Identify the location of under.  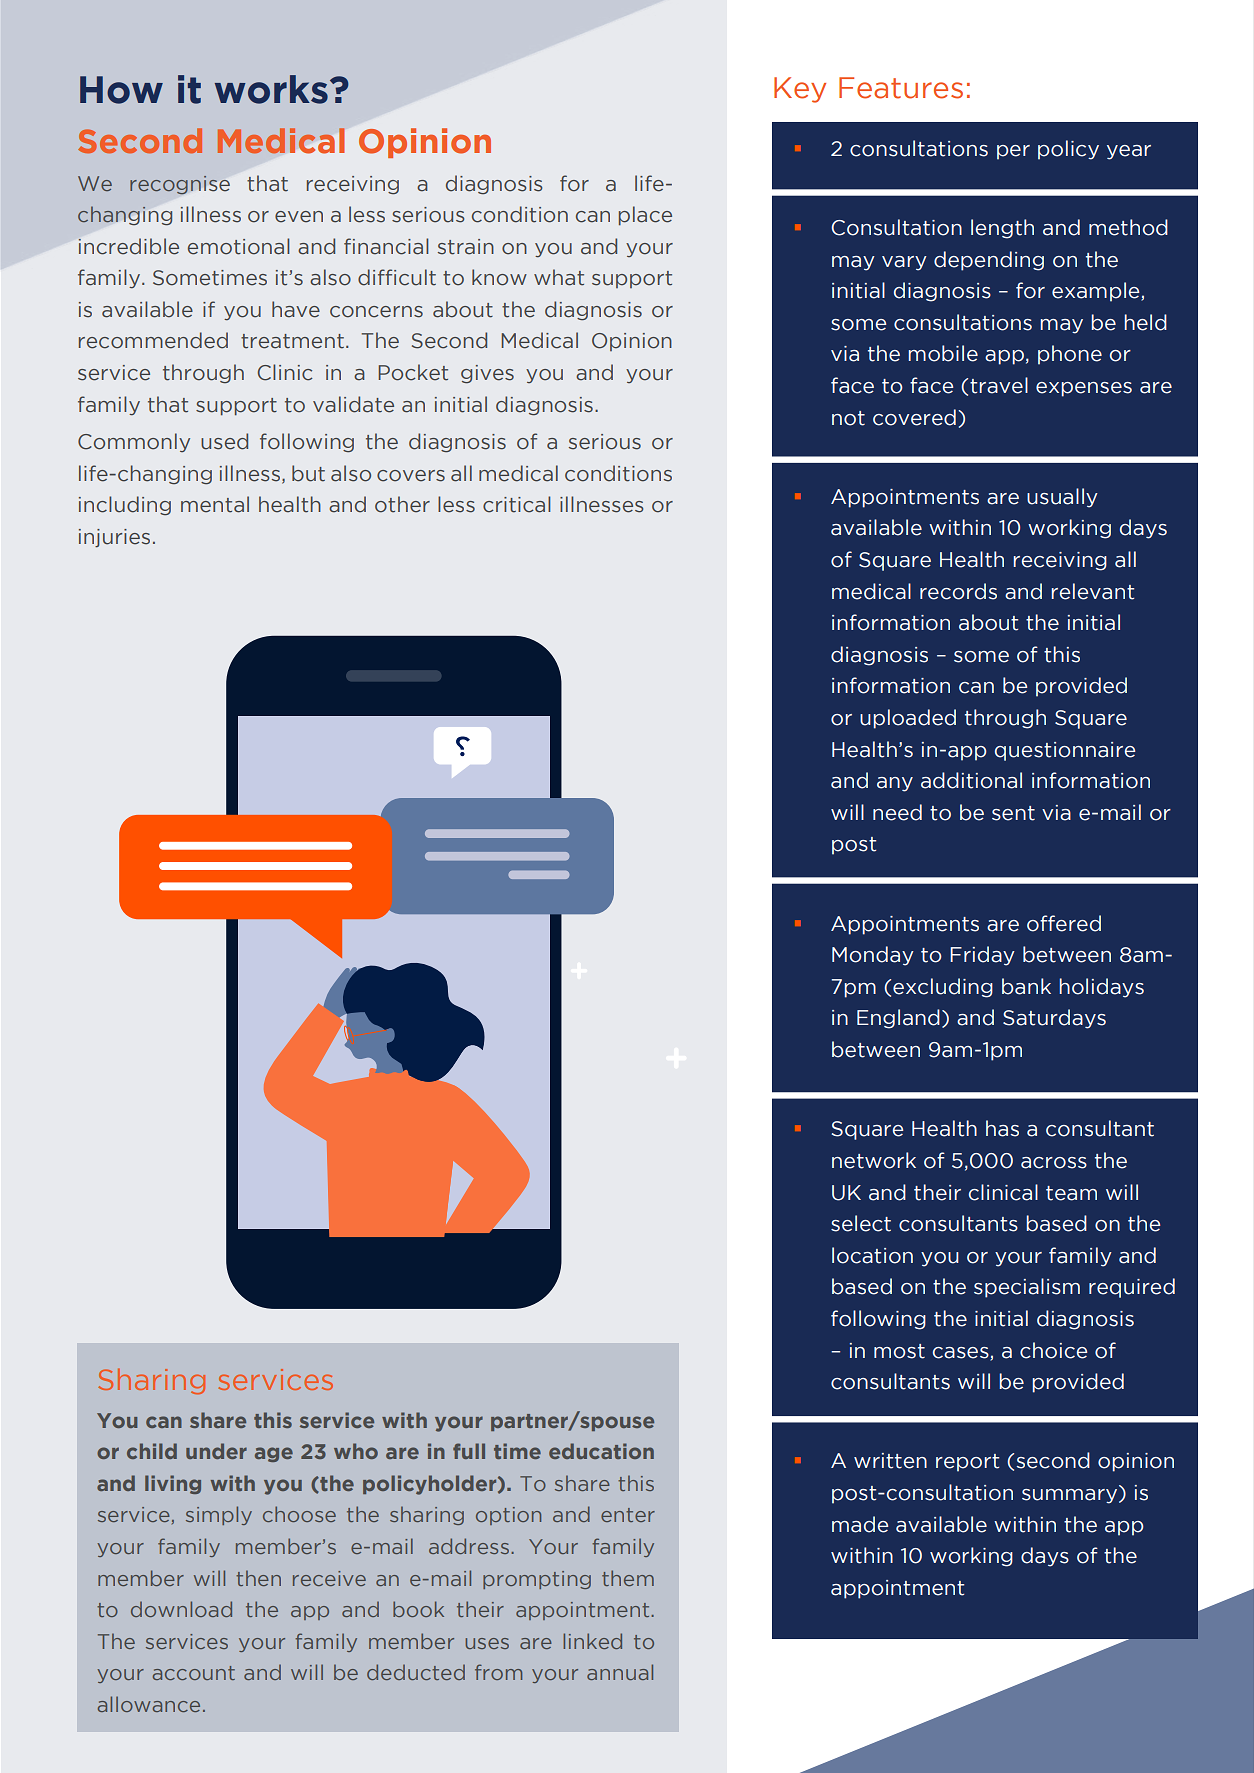
(216, 1451).
